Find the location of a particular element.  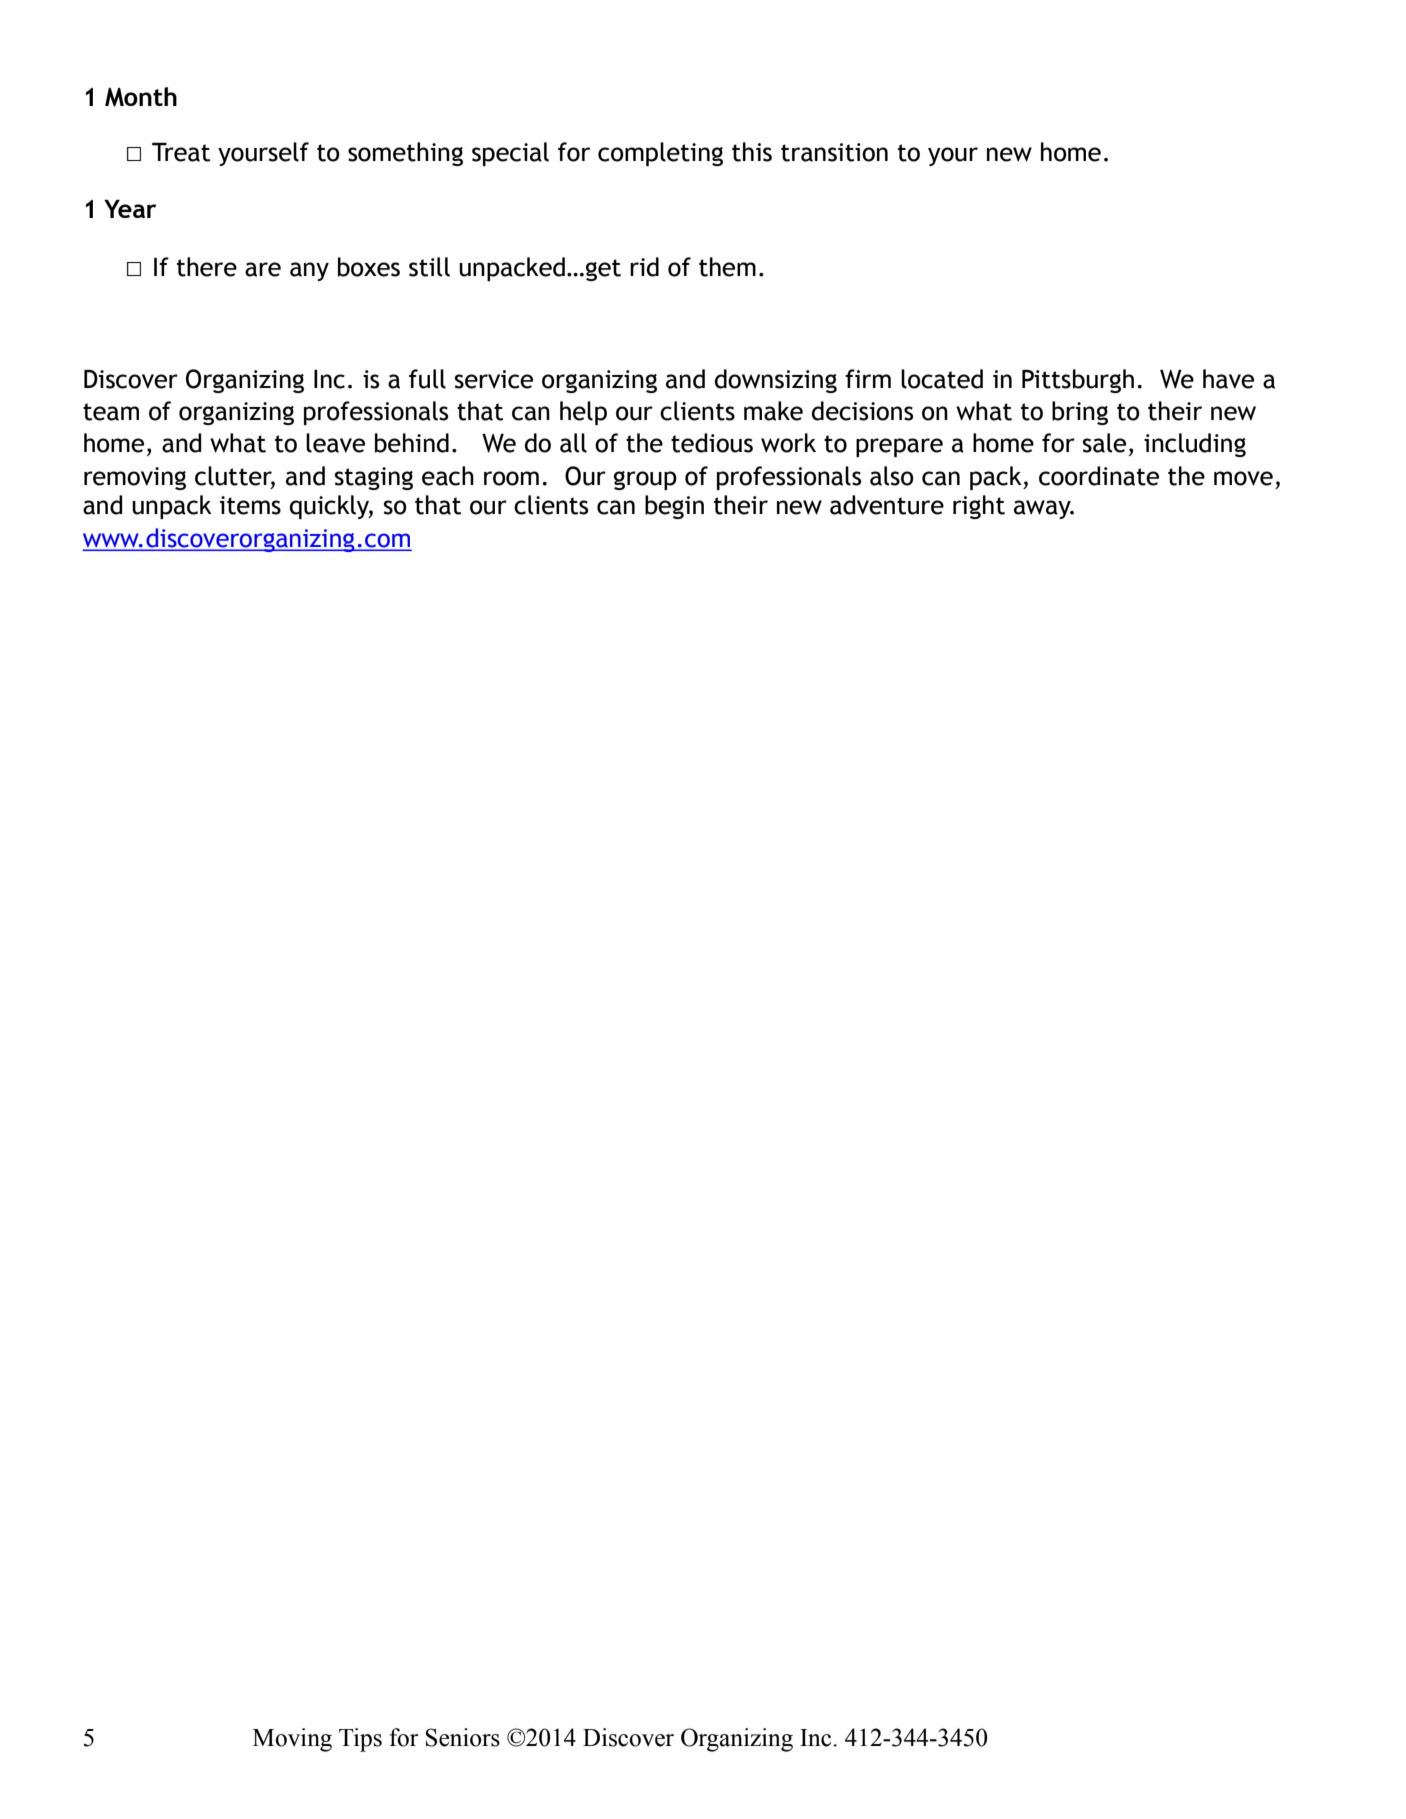

Tips is located at coordinates (360, 1740).
